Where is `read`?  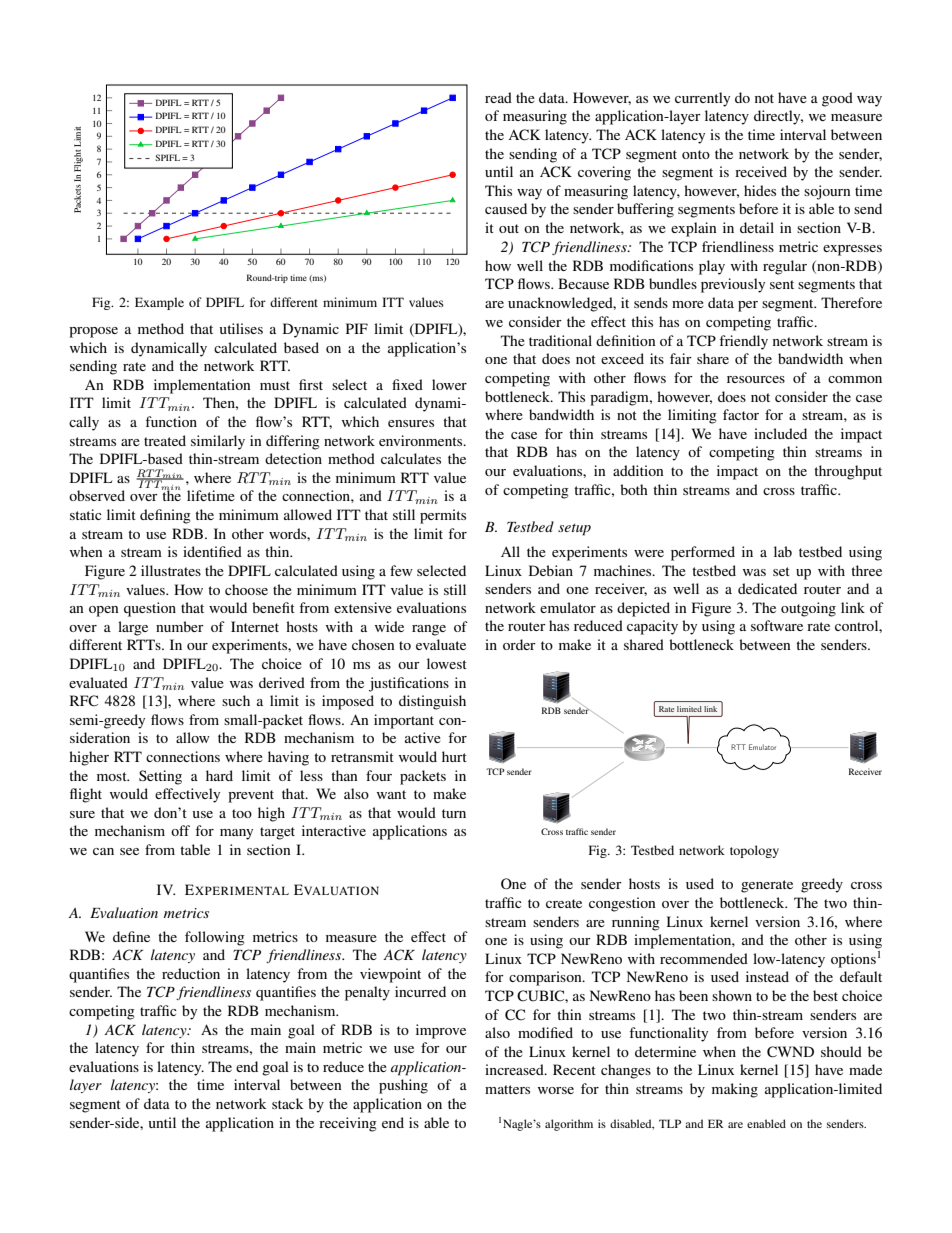
read is located at coordinates (498, 97).
